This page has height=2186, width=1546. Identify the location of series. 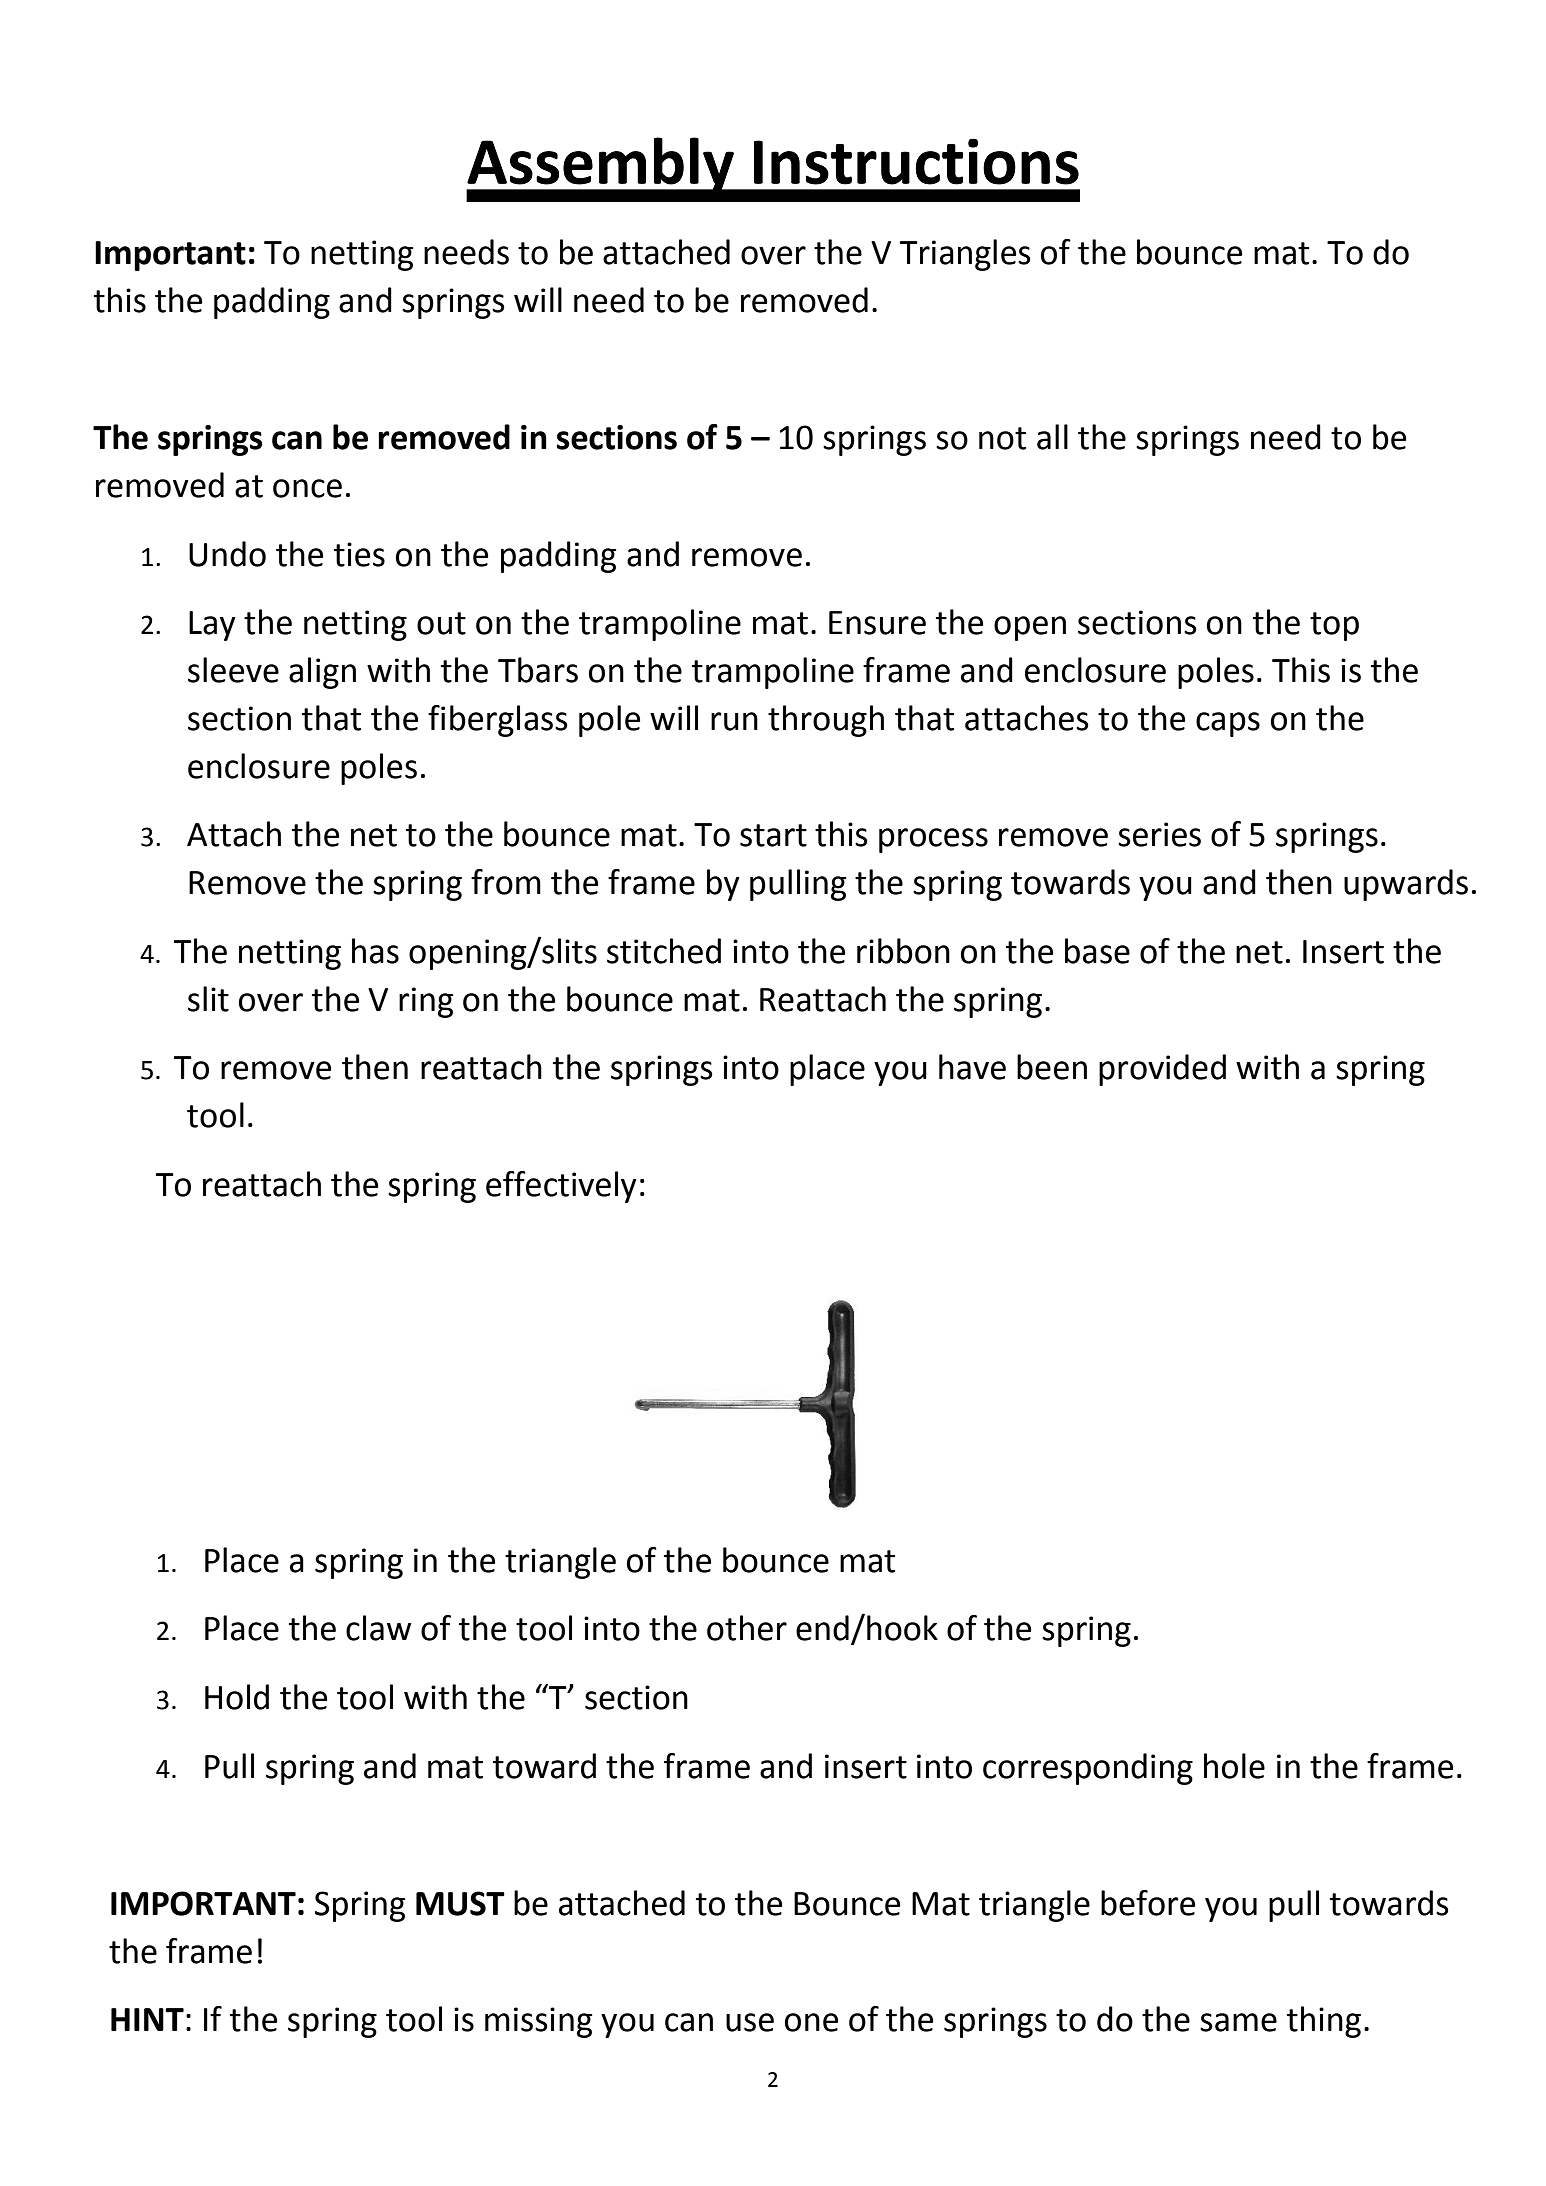
(1159, 834).
